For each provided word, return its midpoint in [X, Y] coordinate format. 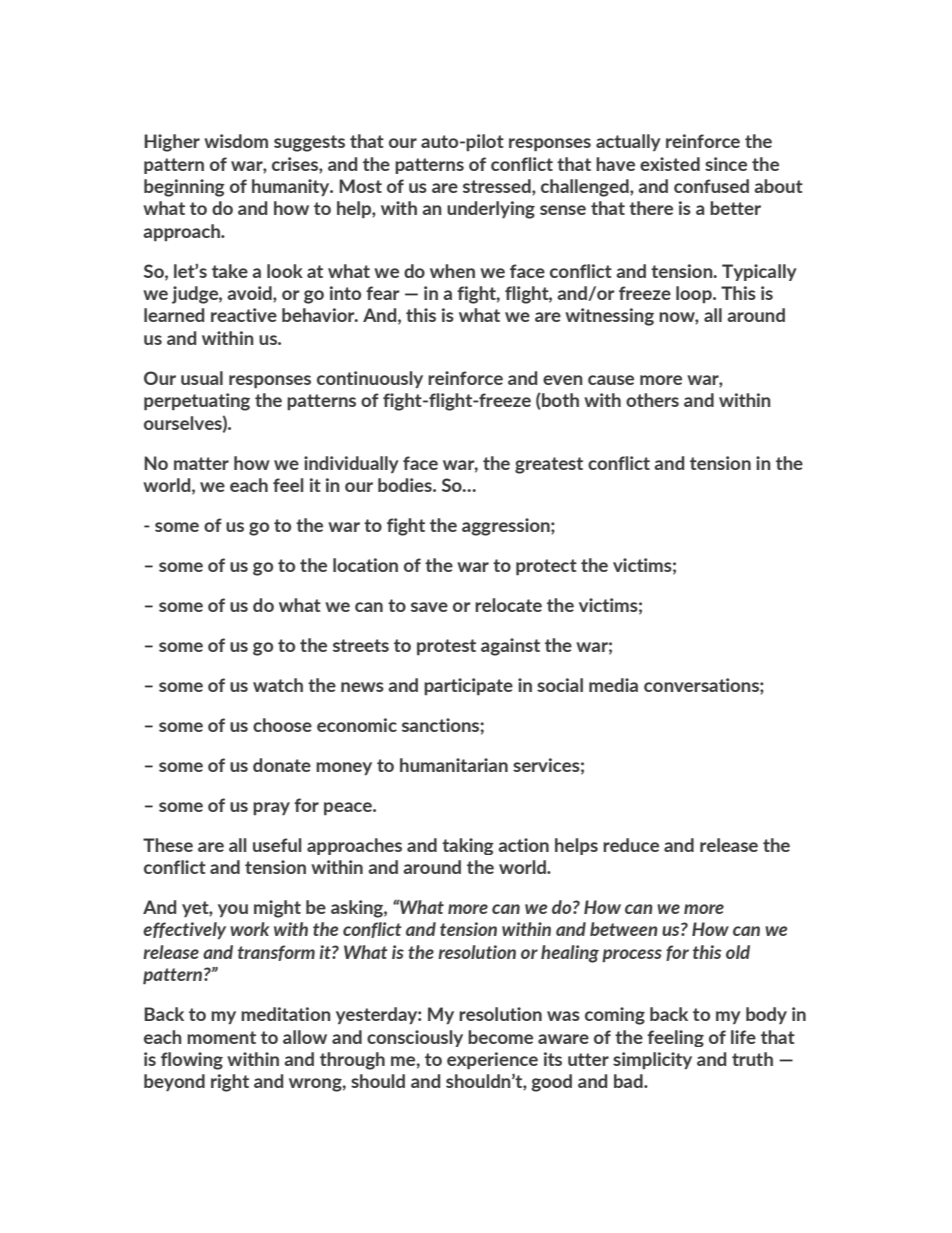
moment [221, 1037]
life [743, 1037]
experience [492, 1060]
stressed [498, 186]
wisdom [236, 141]
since [726, 164]
